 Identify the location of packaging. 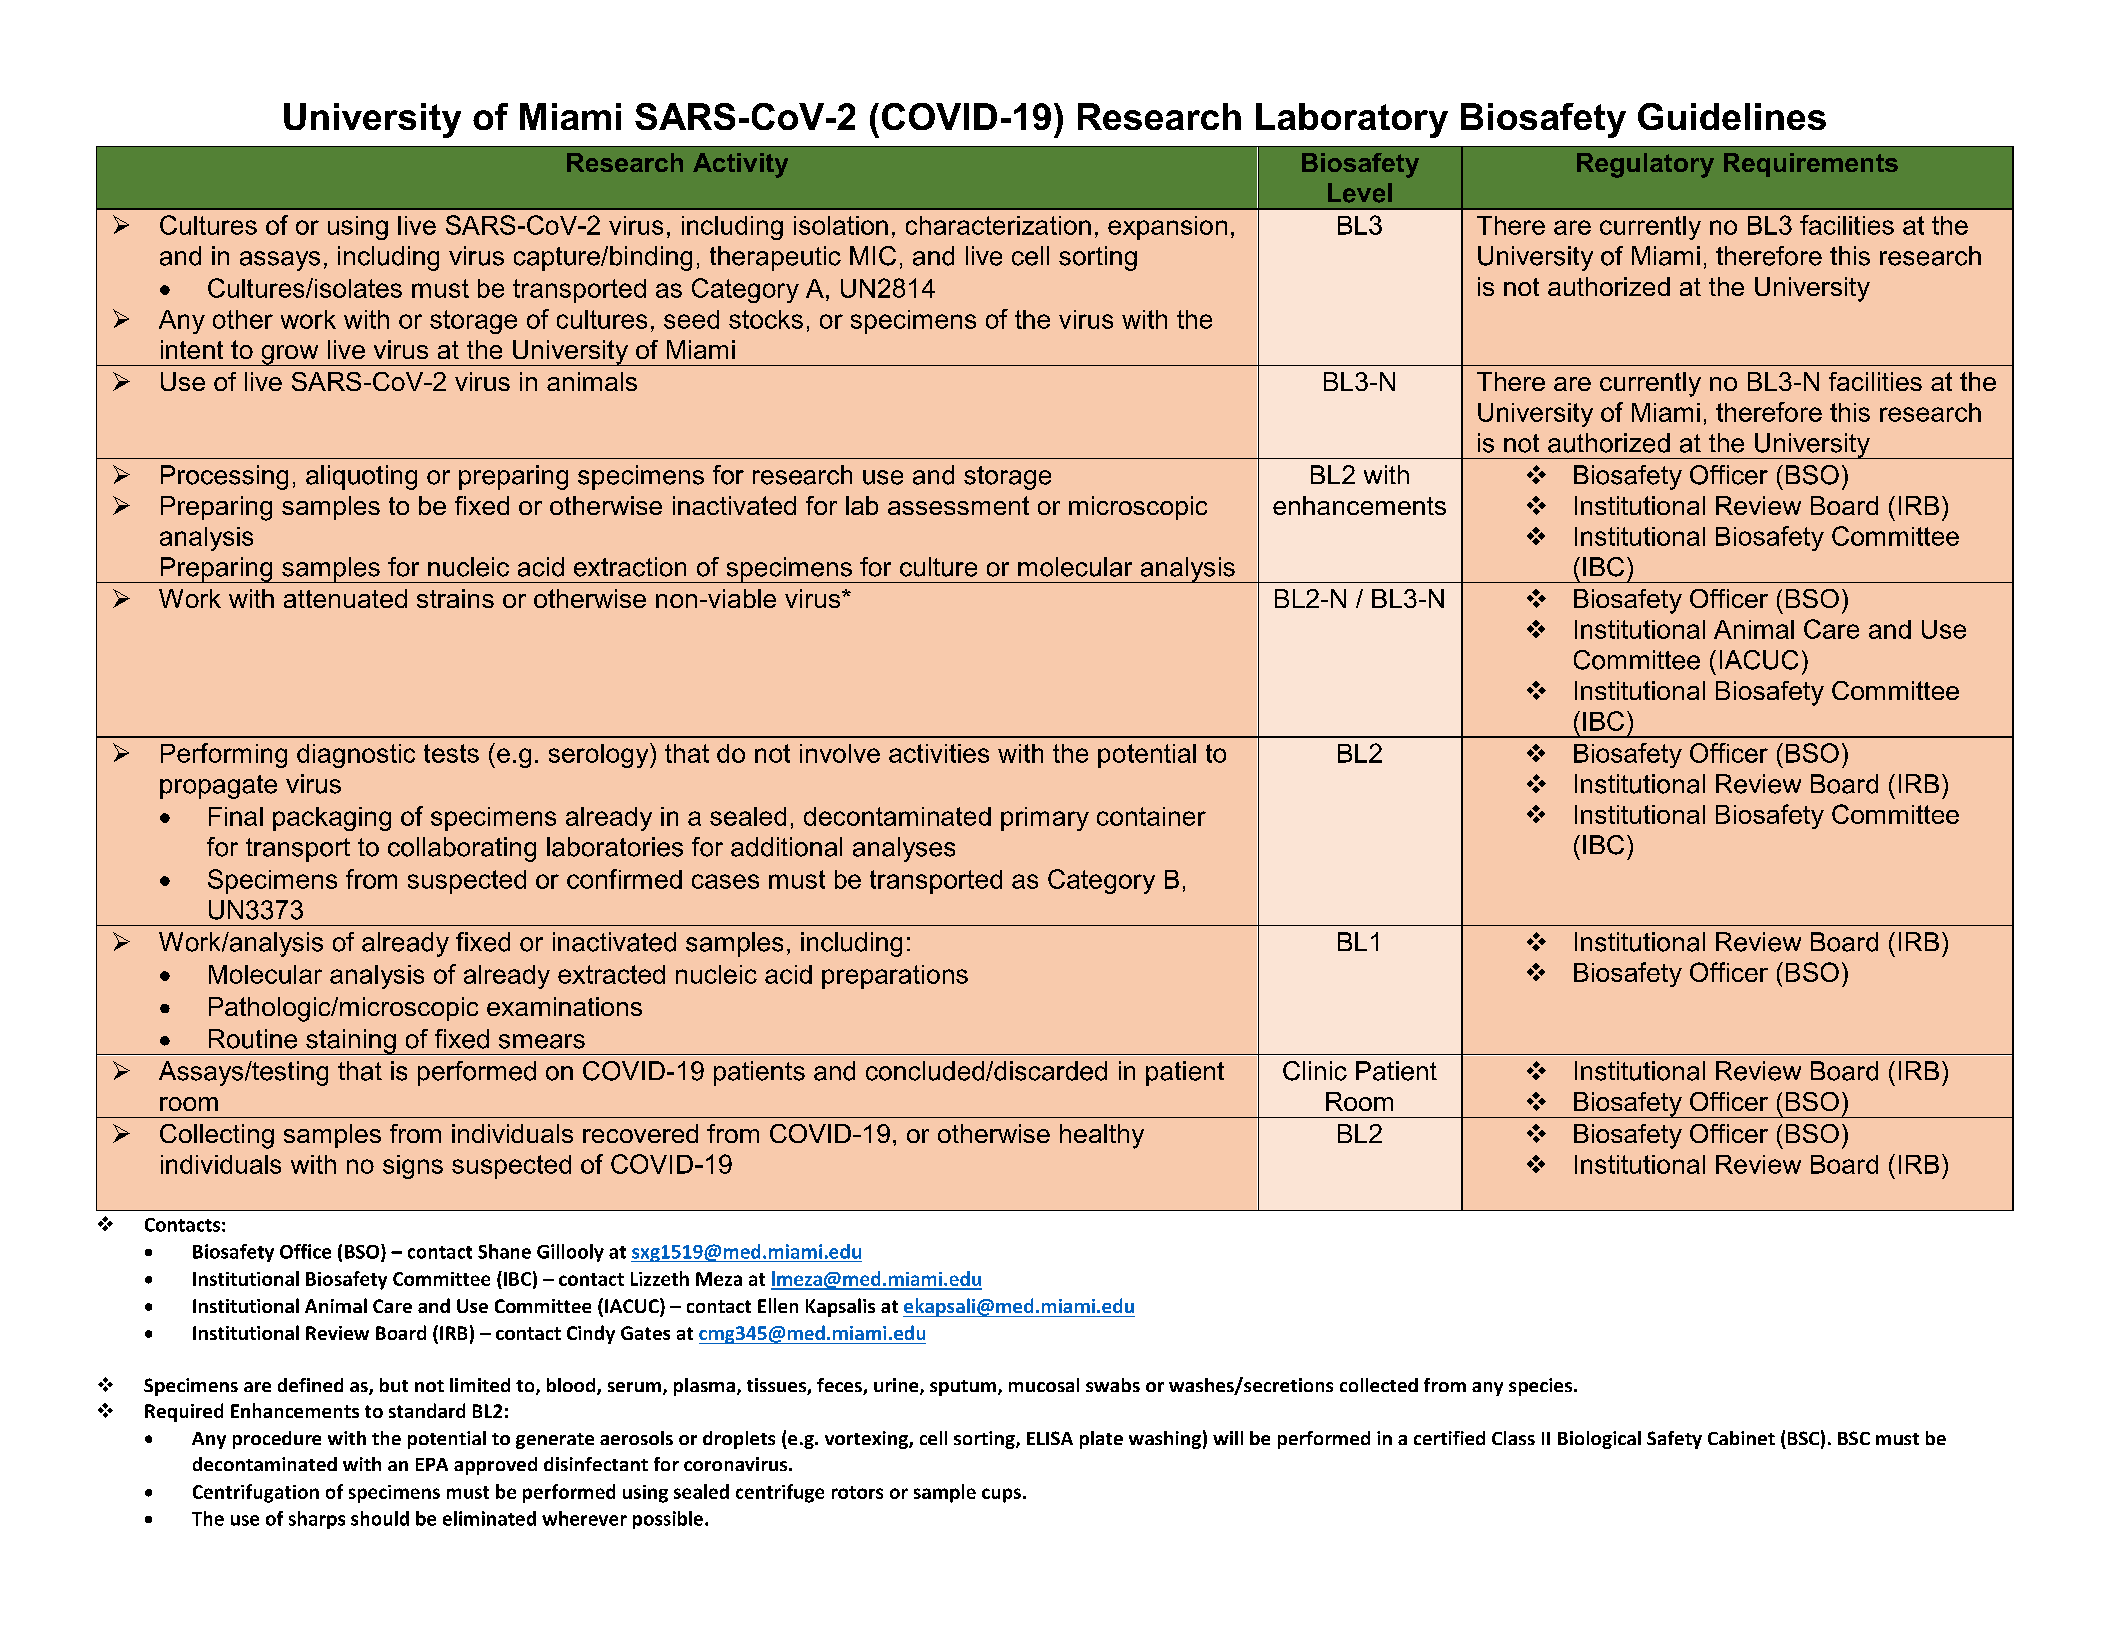
(332, 819).
